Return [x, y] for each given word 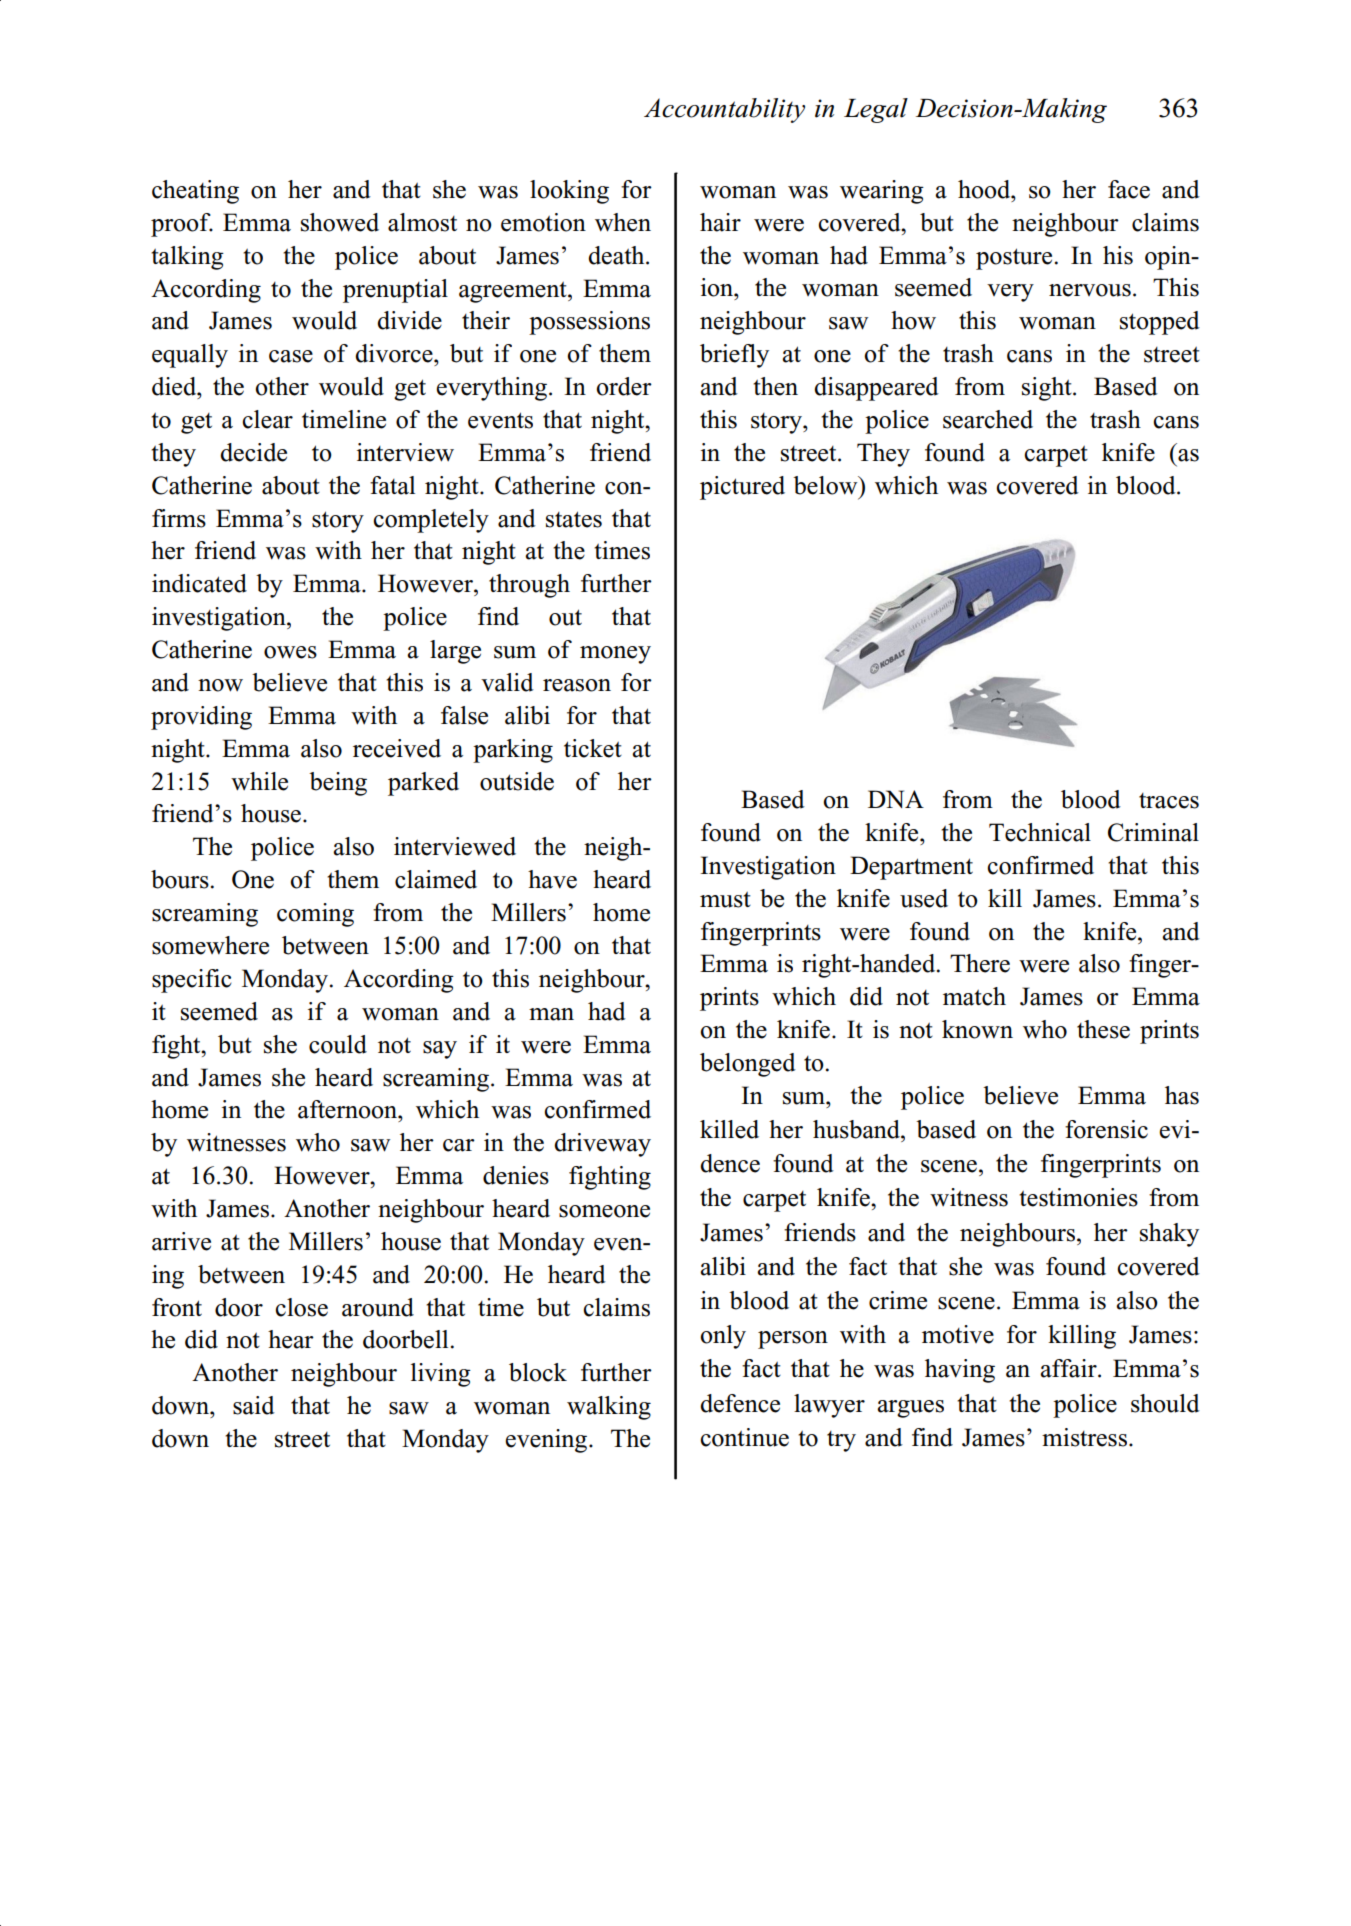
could [338, 1044]
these [1103, 1029]
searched [988, 419]
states [574, 519]
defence [740, 1403]
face [1129, 189]
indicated [199, 583]
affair [1069, 1368]
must [725, 900]
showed [340, 222]
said [254, 1405]
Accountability [724, 110]
